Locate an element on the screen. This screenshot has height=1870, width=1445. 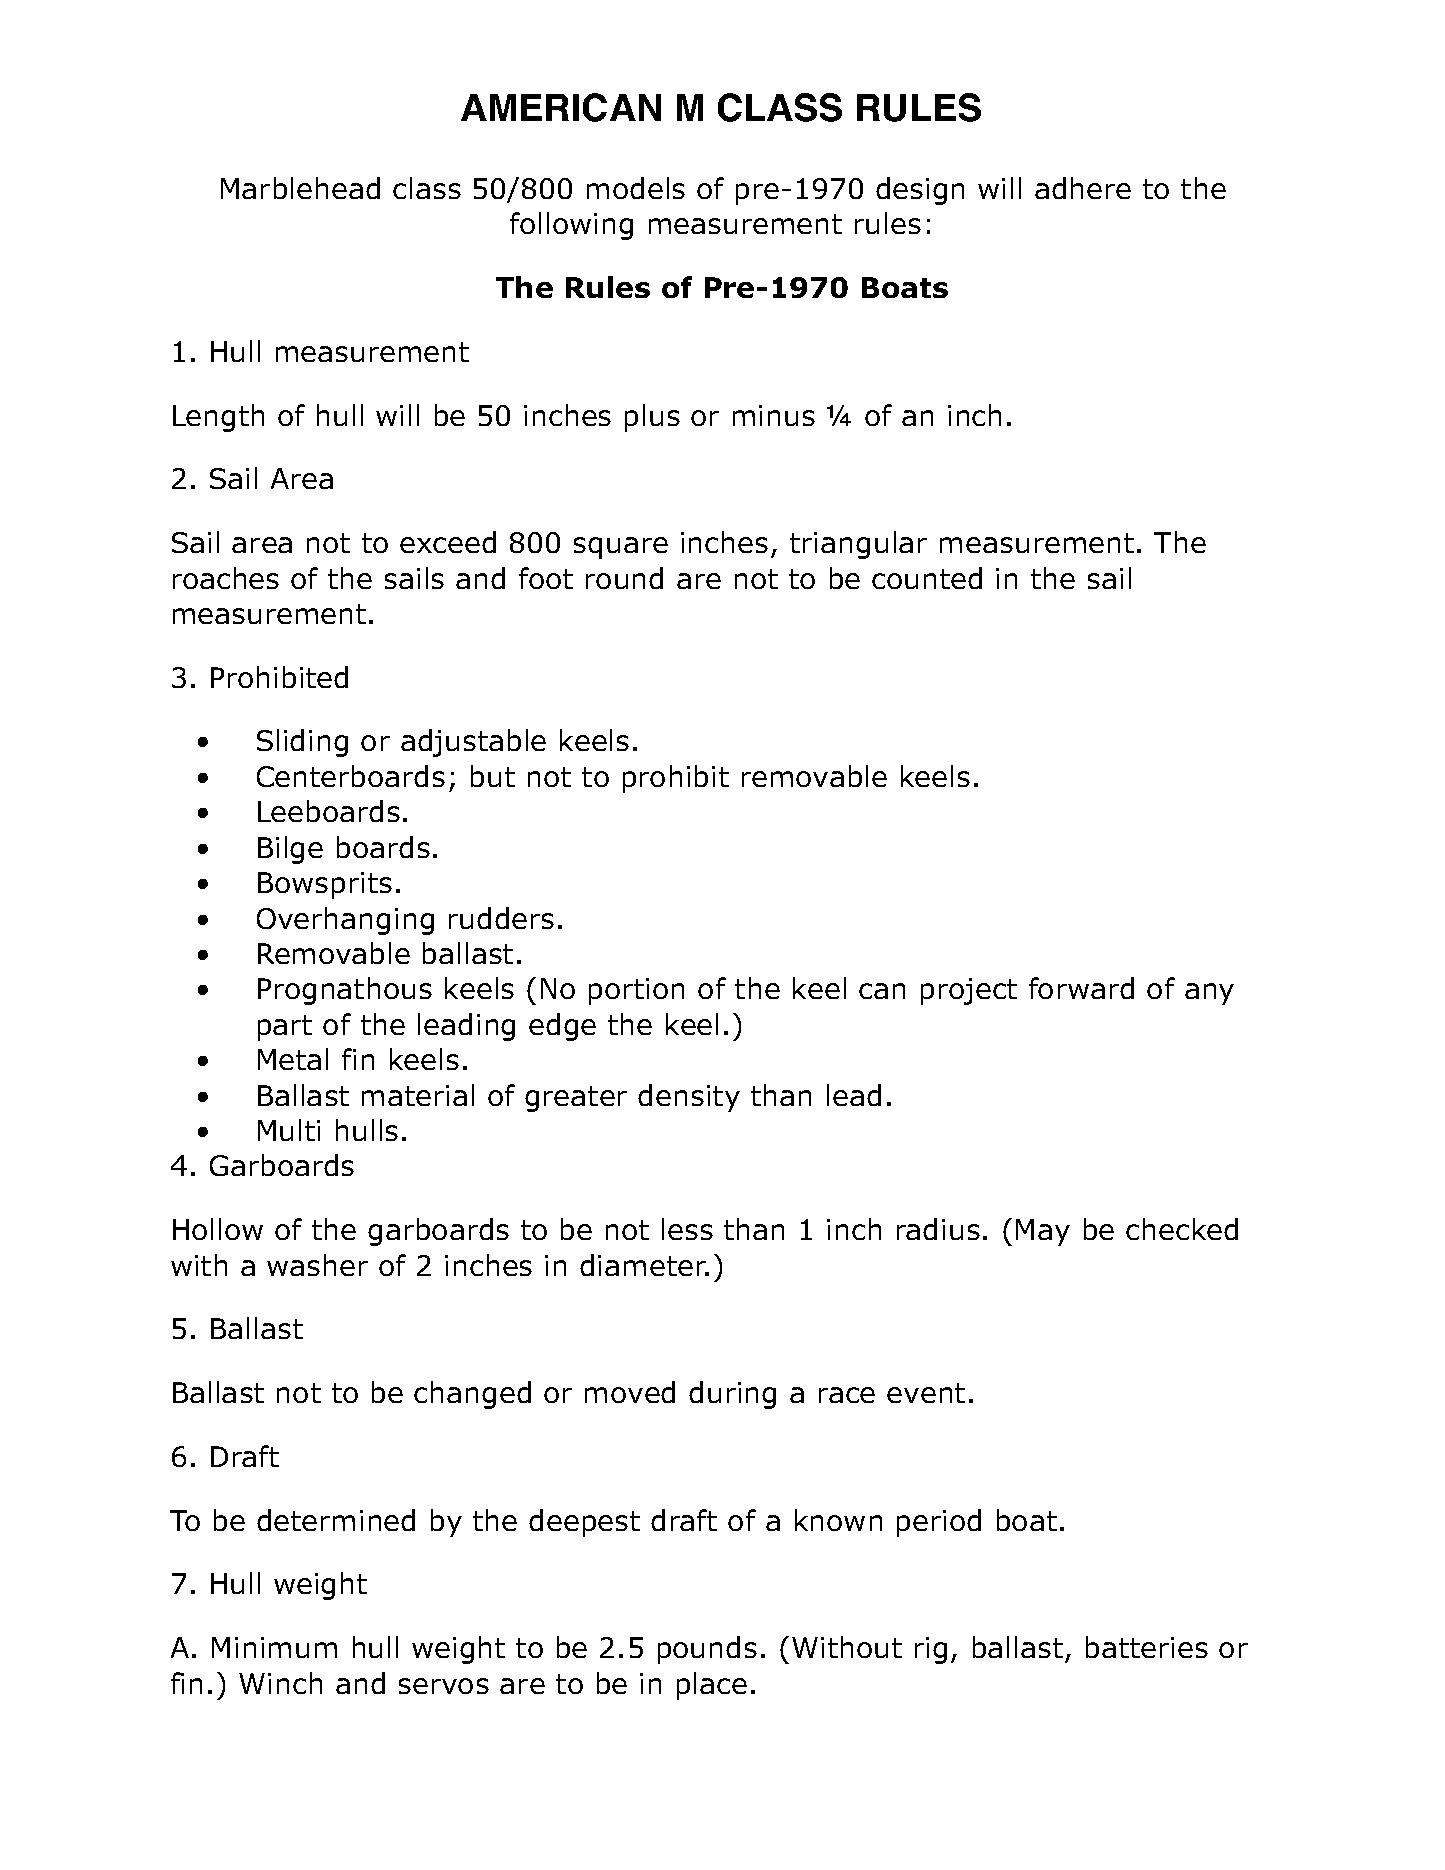
pounds is located at coordinates (707, 1650).
